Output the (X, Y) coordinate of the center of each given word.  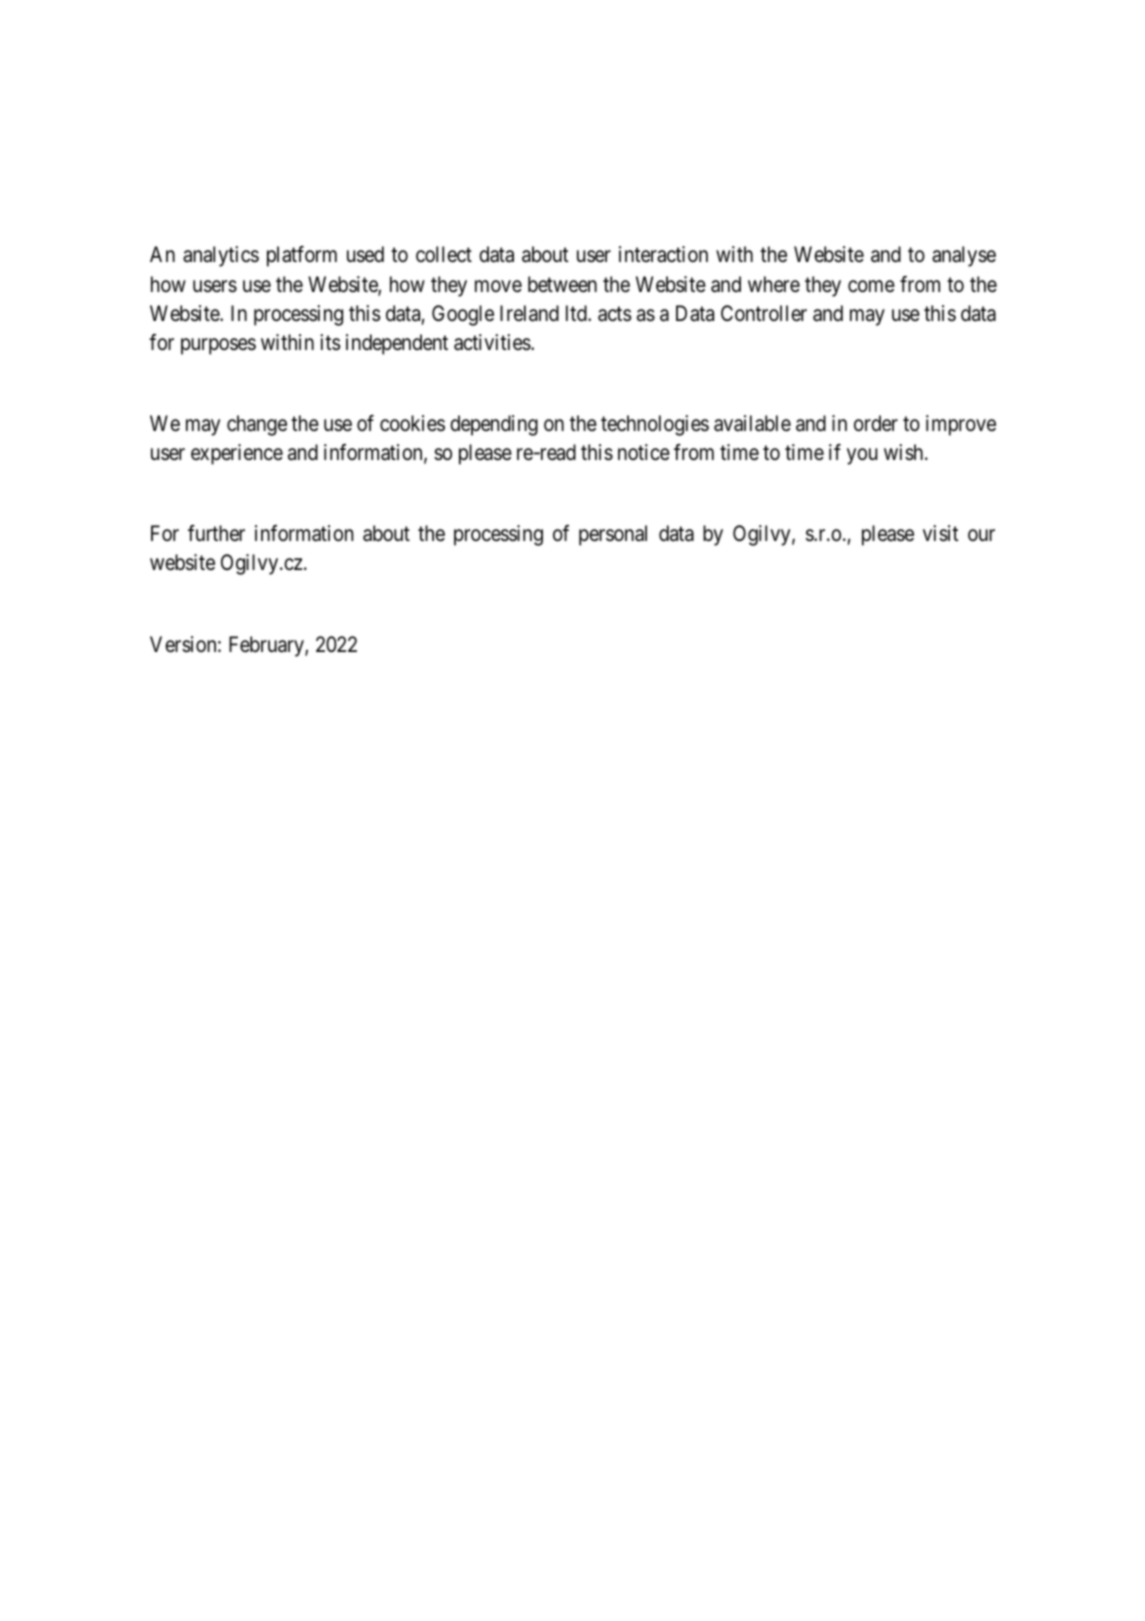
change (257, 425)
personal (613, 535)
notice (644, 452)
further (216, 533)
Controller (764, 313)
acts (615, 314)
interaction (663, 254)
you (862, 456)
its (330, 342)
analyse (964, 256)
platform (302, 256)
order (876, 423)
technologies (655, 425)
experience (237, 454)
